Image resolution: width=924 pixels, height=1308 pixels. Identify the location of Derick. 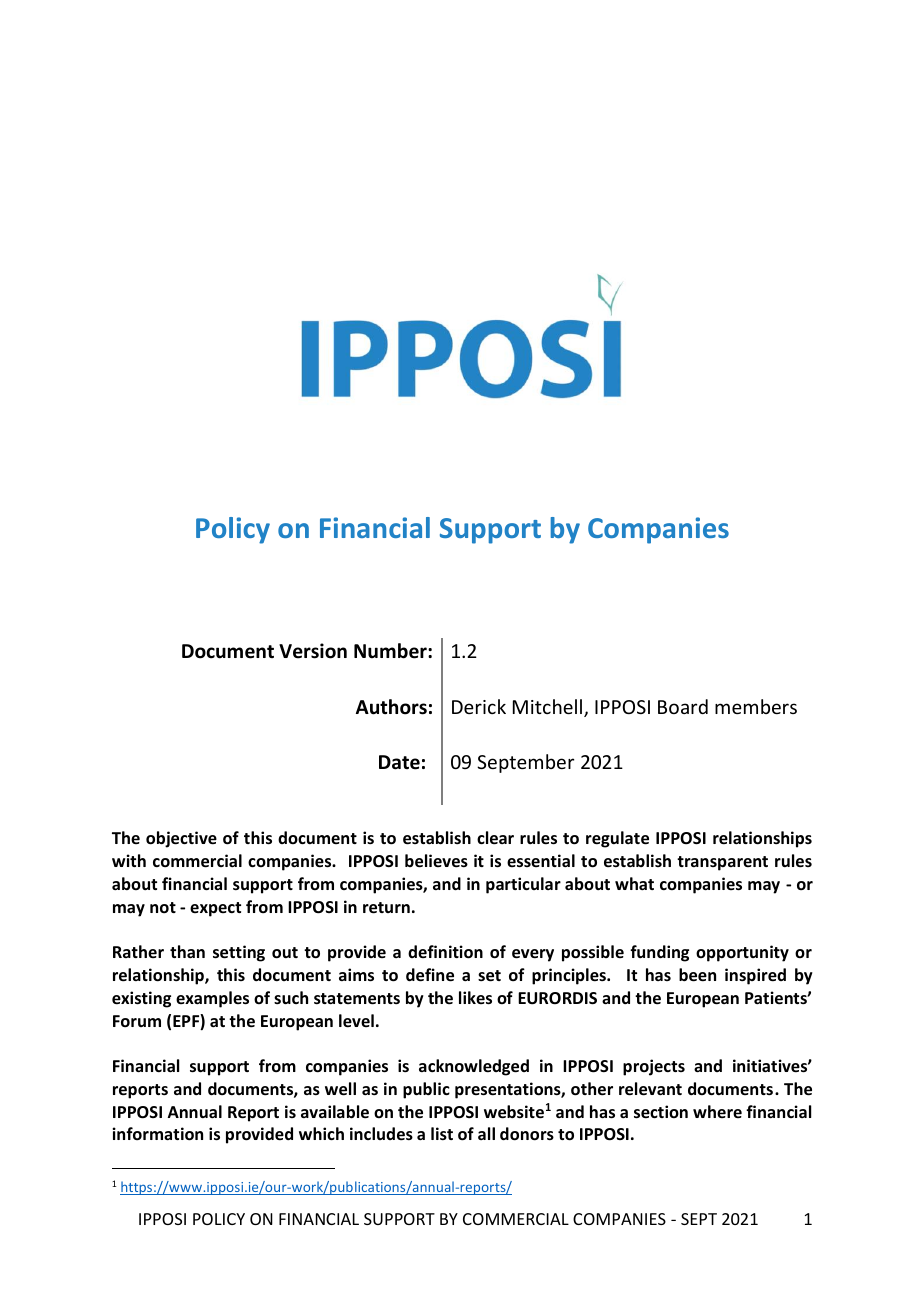
(479, 706).
